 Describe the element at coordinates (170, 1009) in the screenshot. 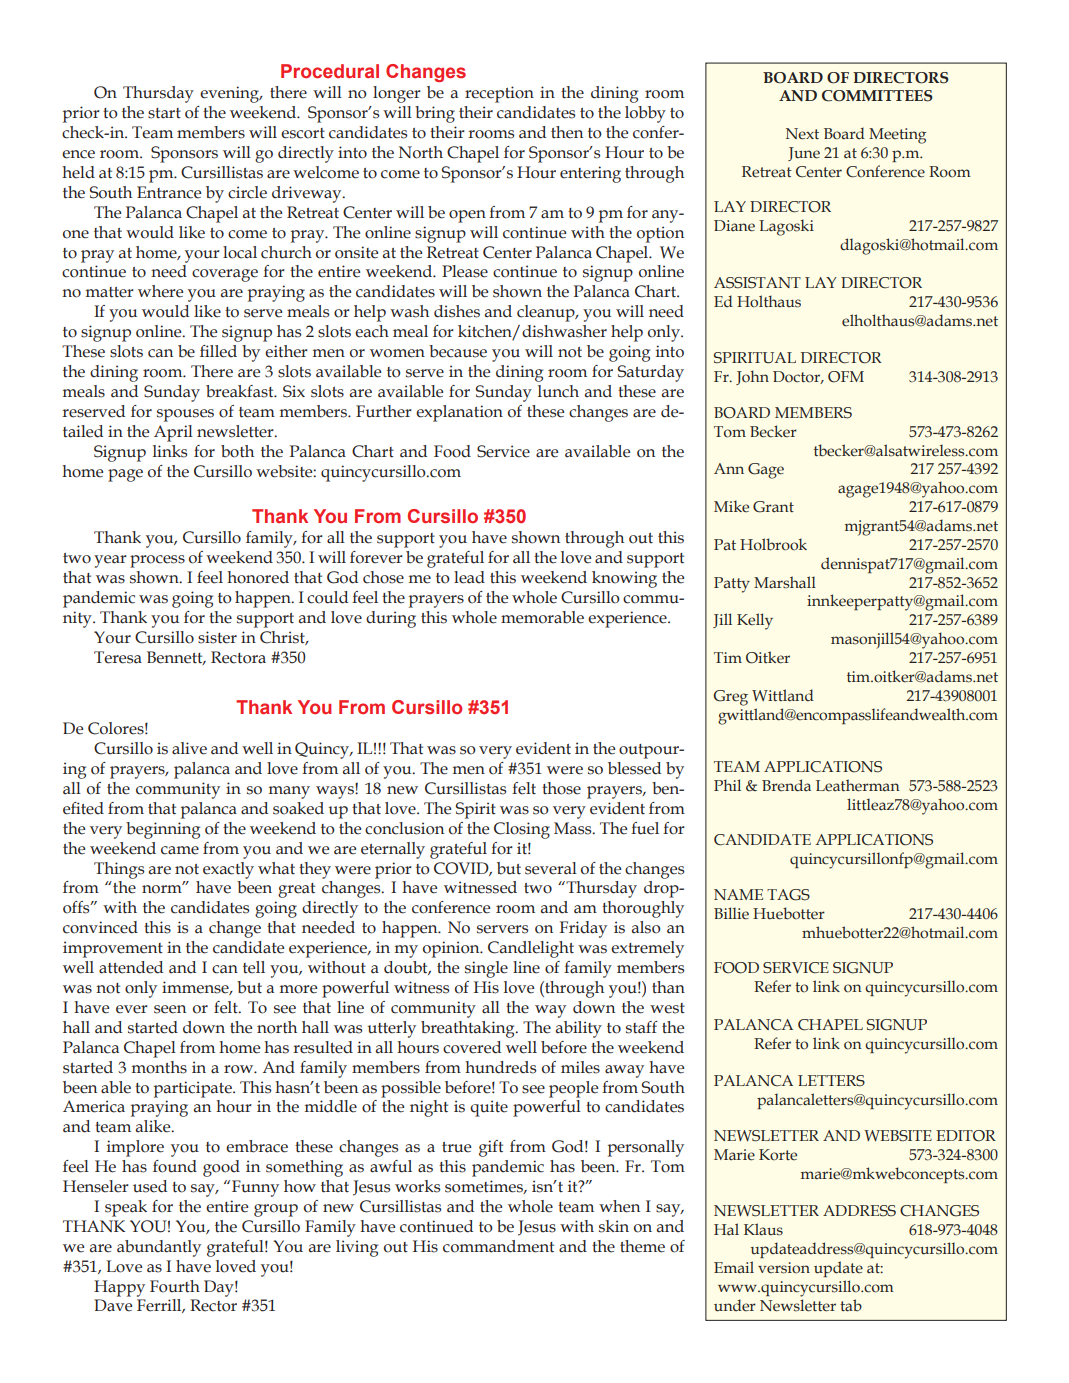

I see `seen` at that location.
